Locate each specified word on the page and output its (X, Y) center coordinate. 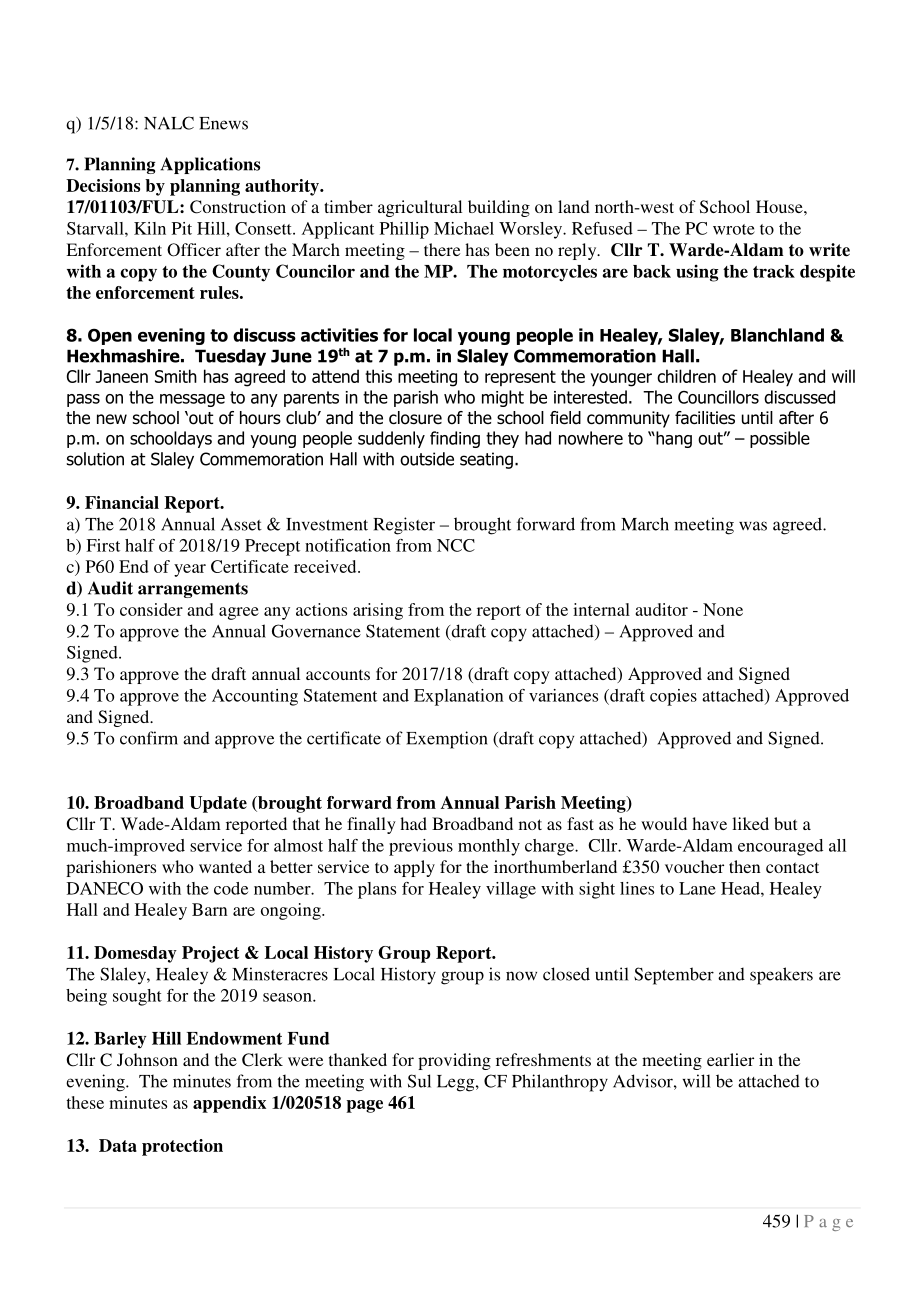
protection (182, 1147)
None (723, 609)
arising (378, 611)
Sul (419, 1081)
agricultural (420, 208)
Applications (210, 165)
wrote (734, 229)
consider (151, 609)
